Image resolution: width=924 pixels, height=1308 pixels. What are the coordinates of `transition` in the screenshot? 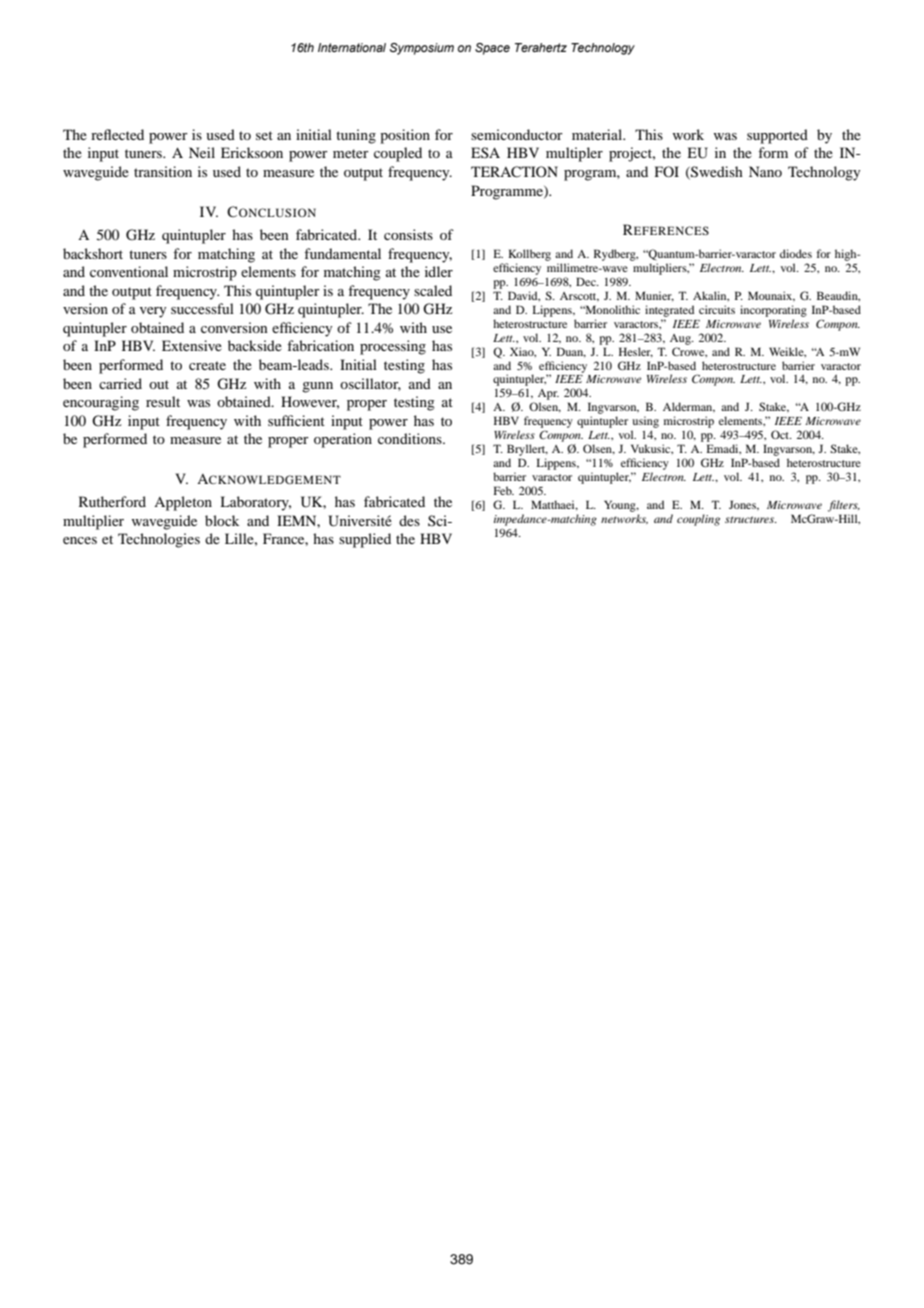 It's located at (163, 171).
